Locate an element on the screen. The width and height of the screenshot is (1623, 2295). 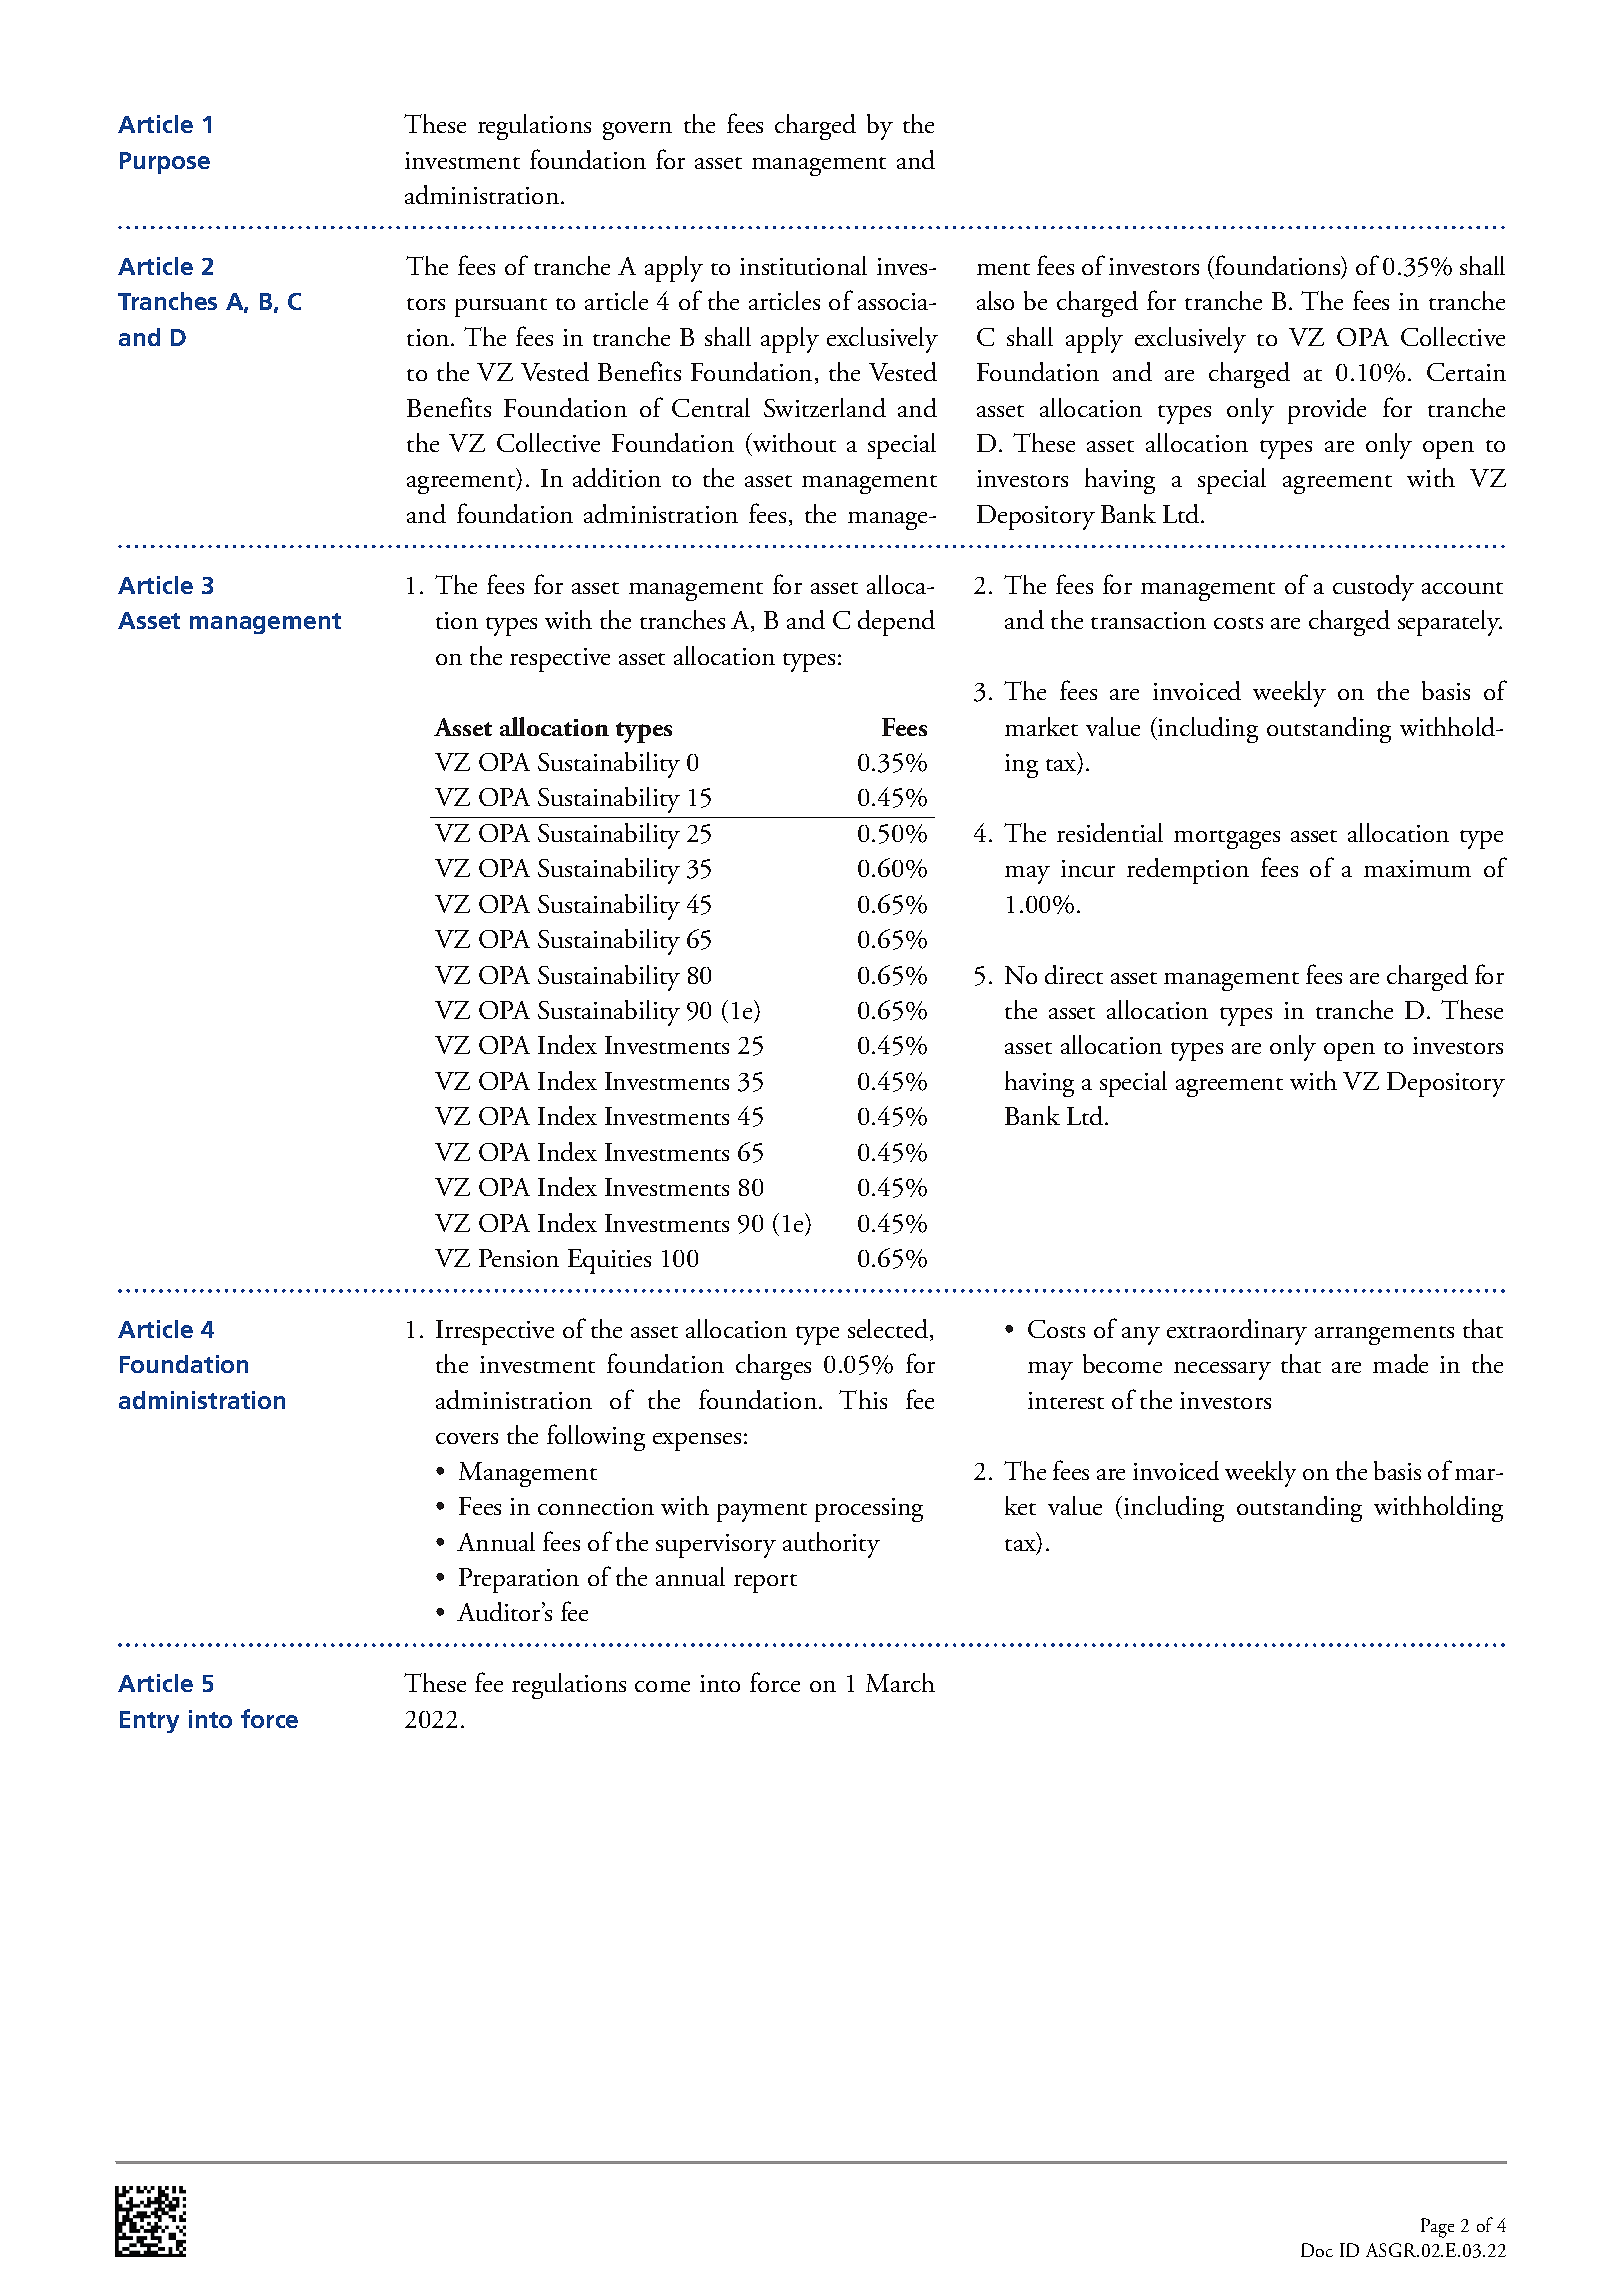
Pension is located at coordinates (519, 1258).
